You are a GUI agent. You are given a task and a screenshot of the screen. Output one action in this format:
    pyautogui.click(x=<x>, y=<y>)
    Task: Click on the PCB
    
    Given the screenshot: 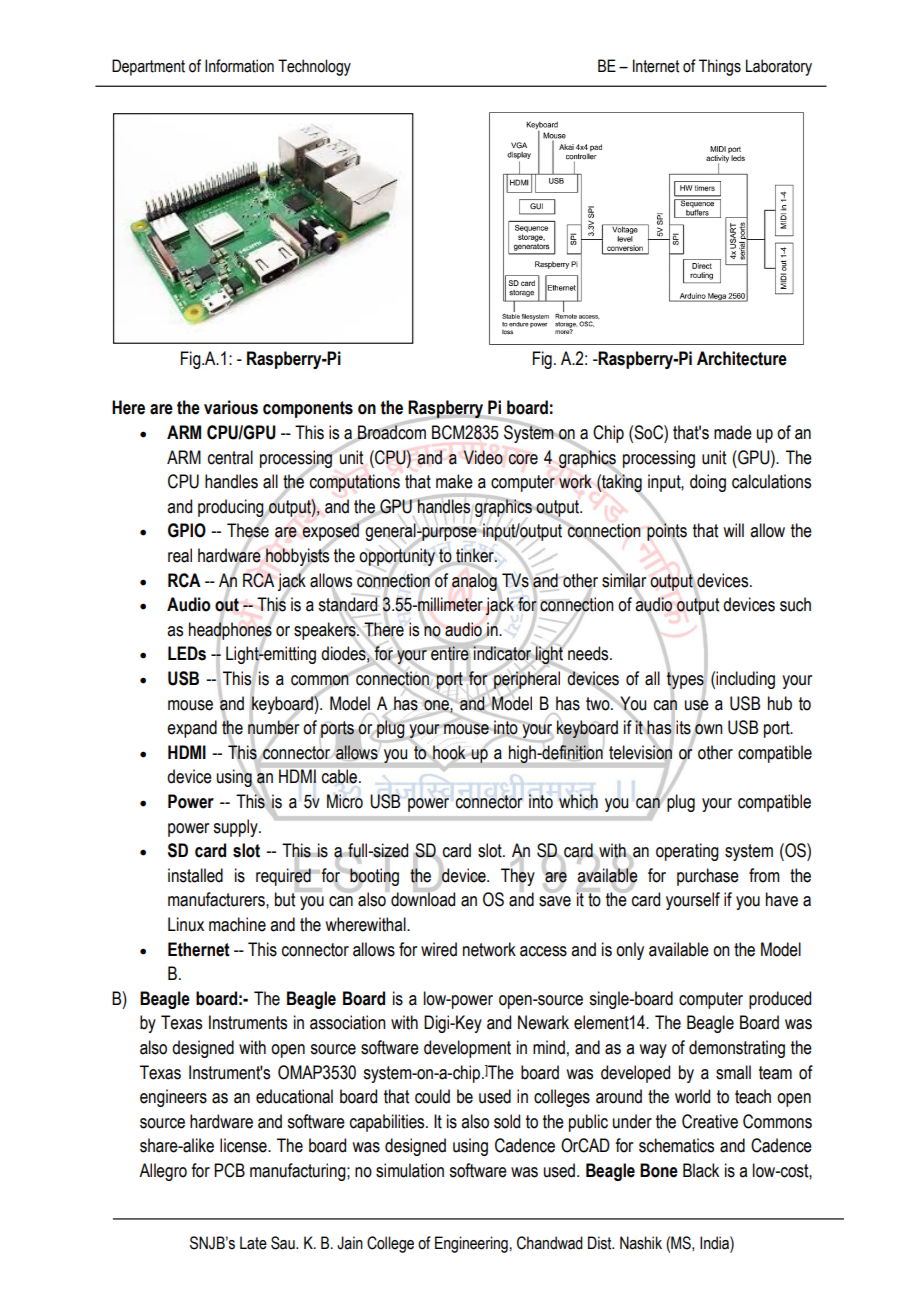 What is the action you would take?
    pyautogui.click(x=229, y=1170)
